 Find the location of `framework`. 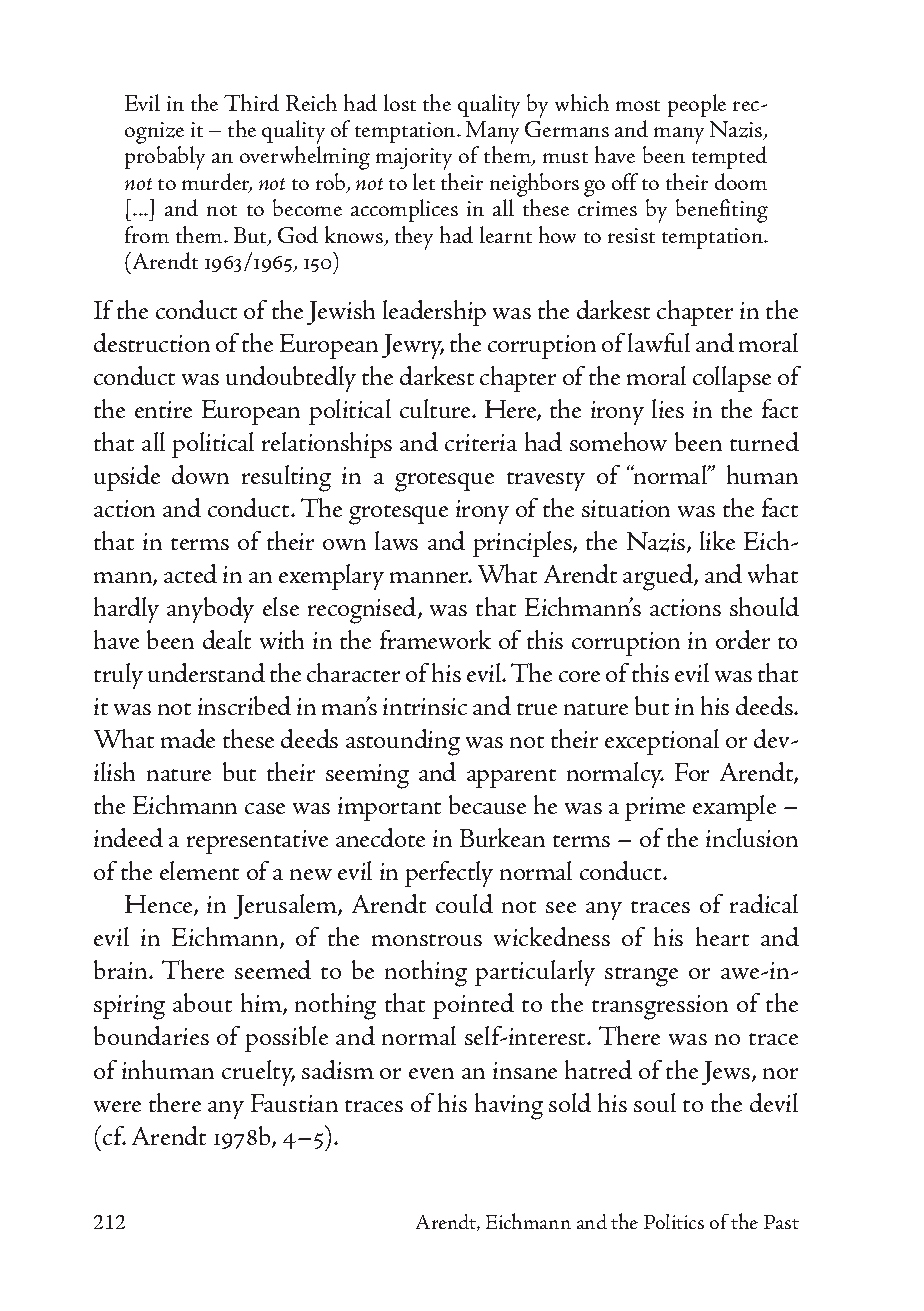

framework is located at coordinates (435, 639).
